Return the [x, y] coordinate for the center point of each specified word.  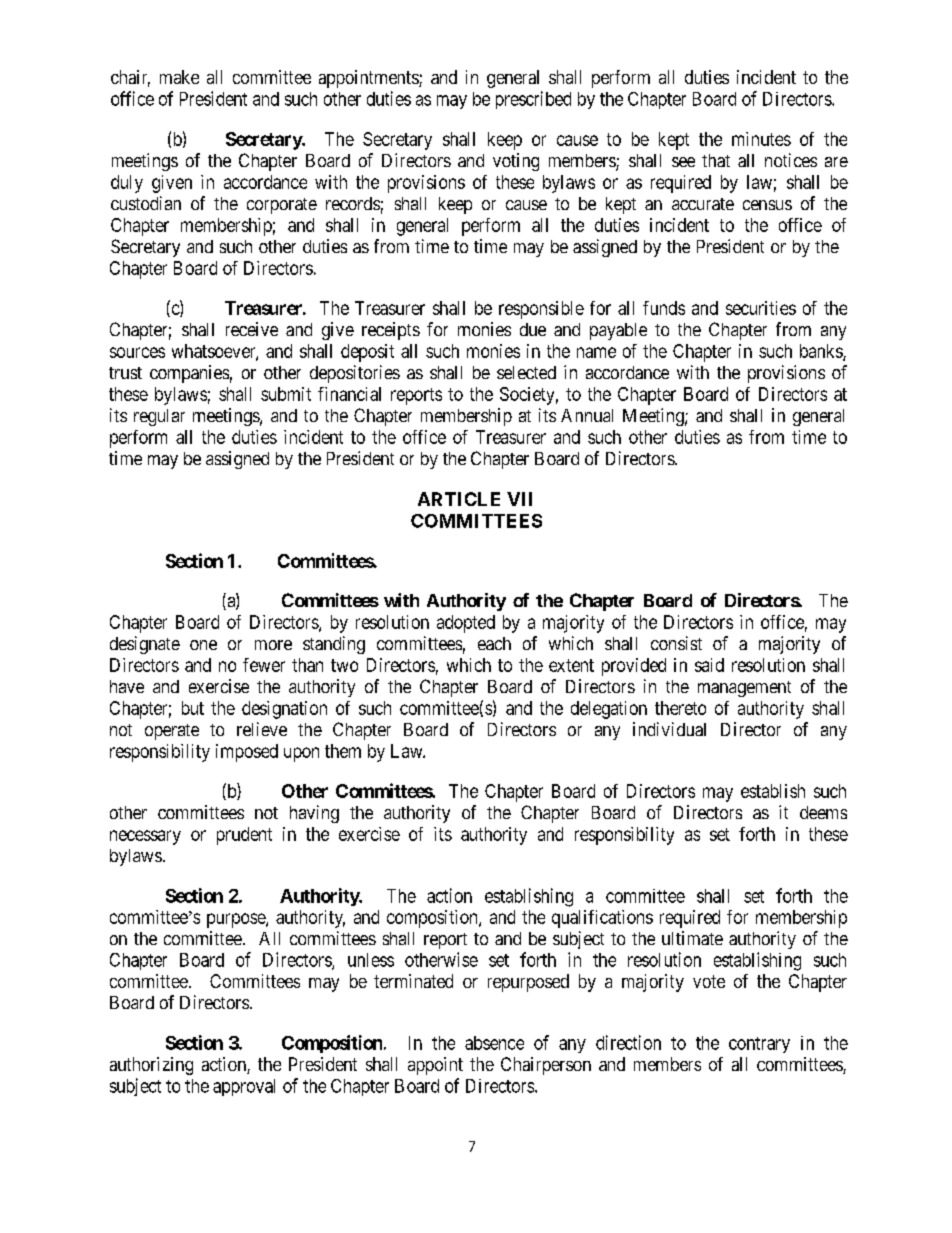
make [179, 77]
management [744, 689]
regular [159, 417]
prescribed [533, 100]
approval [244, 1087]
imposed [247, 753]
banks [822, 352]
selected [526, 372]
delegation [609, 710]
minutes [761, 139]
